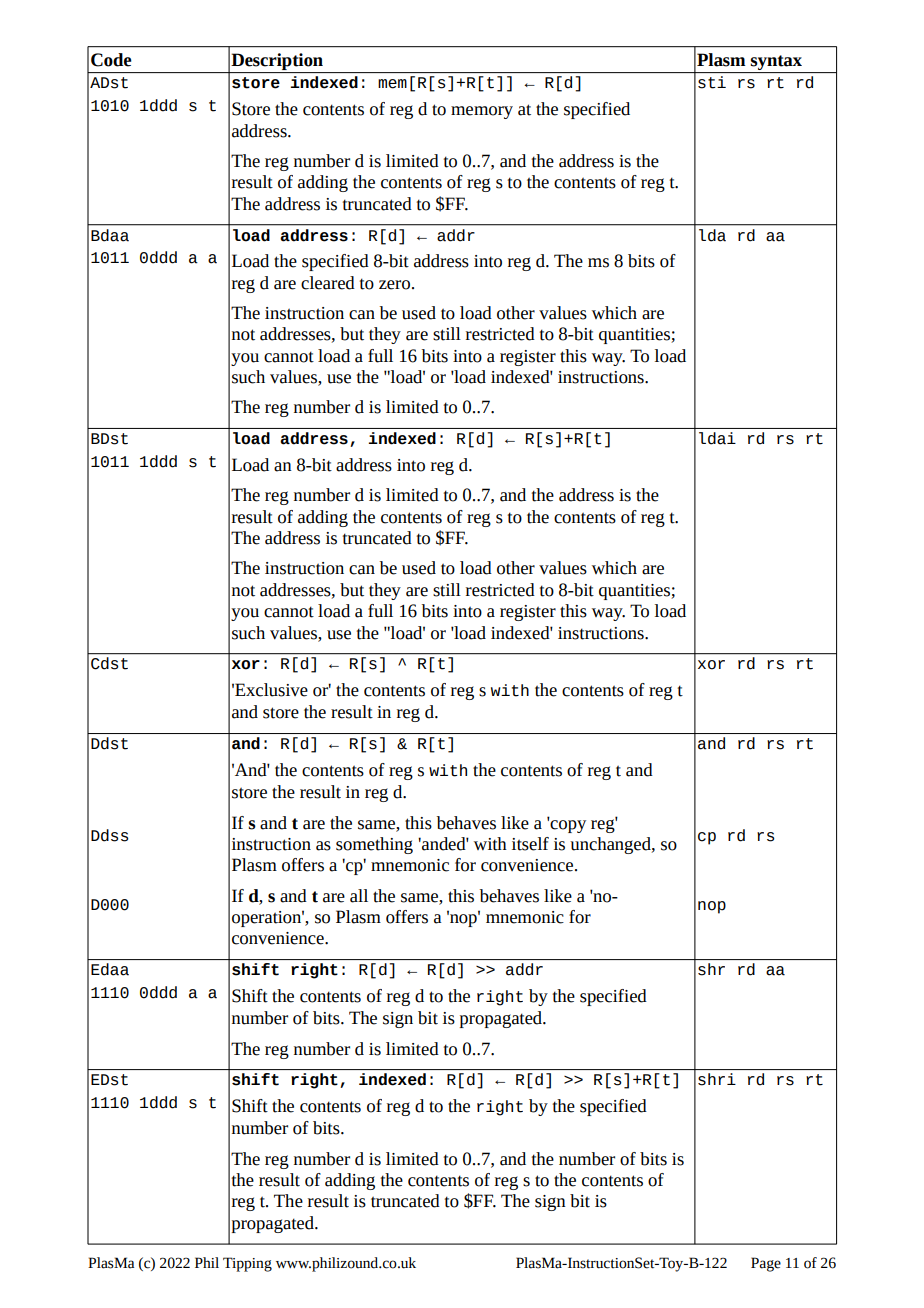 The height and width of the image is (1308, 924). Describe the element at coordinates (717, 1079) in the image. I see `shri` at that location.
